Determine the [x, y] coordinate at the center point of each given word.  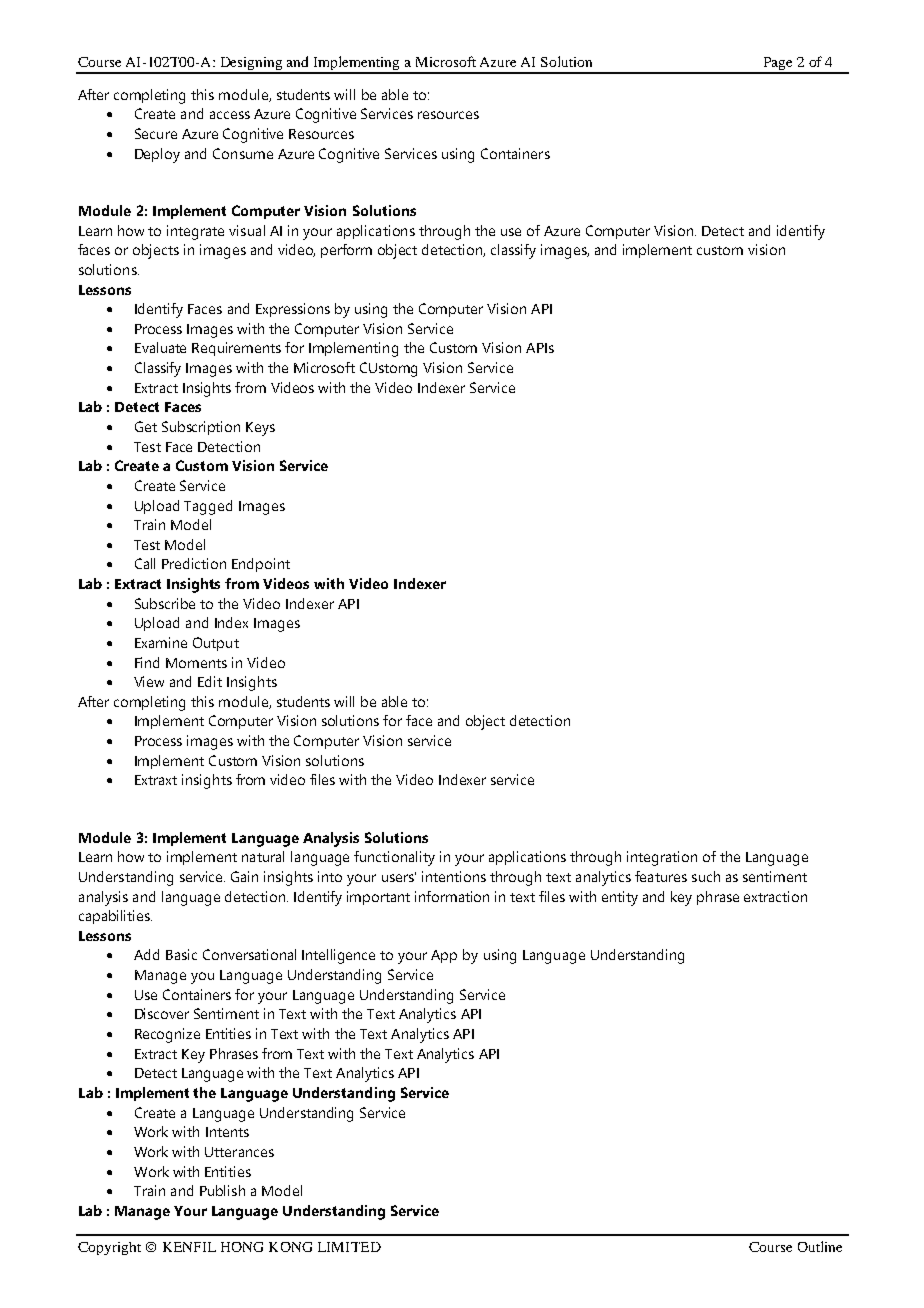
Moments [196, 663]
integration [662, 858]
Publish [222, 1190]
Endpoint [261, 565]
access [230, 115]
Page [778, 65]
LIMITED [349, 1247]
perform [346, 251]
